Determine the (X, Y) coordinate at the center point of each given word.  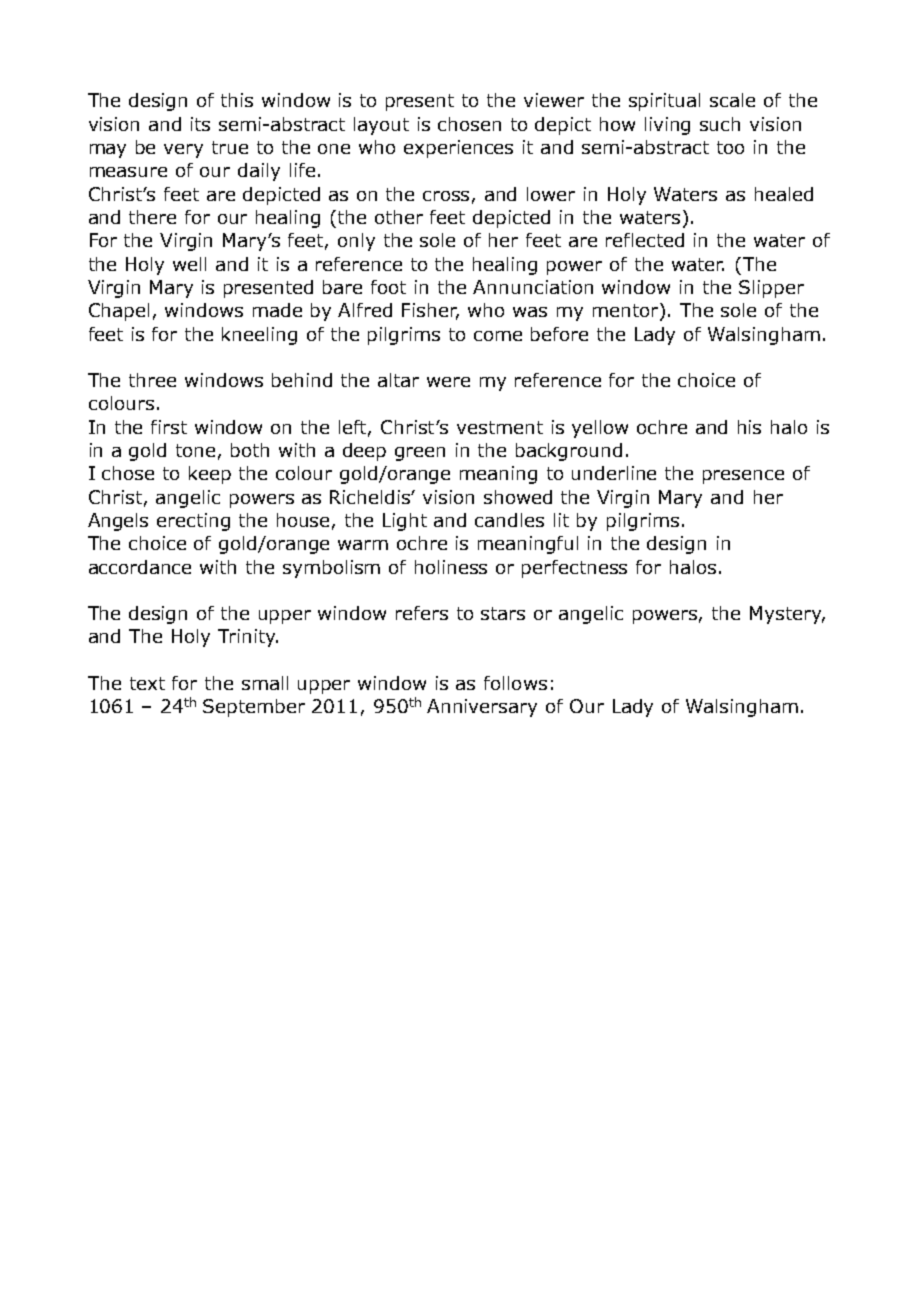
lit (561, 520)
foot (388, 287)
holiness (451, 567)
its (200, 124)
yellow (600, 429)
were (448, 382)
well (189, 264)
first (169, 427)
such (720, 124)
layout (381, 126)
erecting (193, 522)
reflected (645, 240)
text (147, 683)
